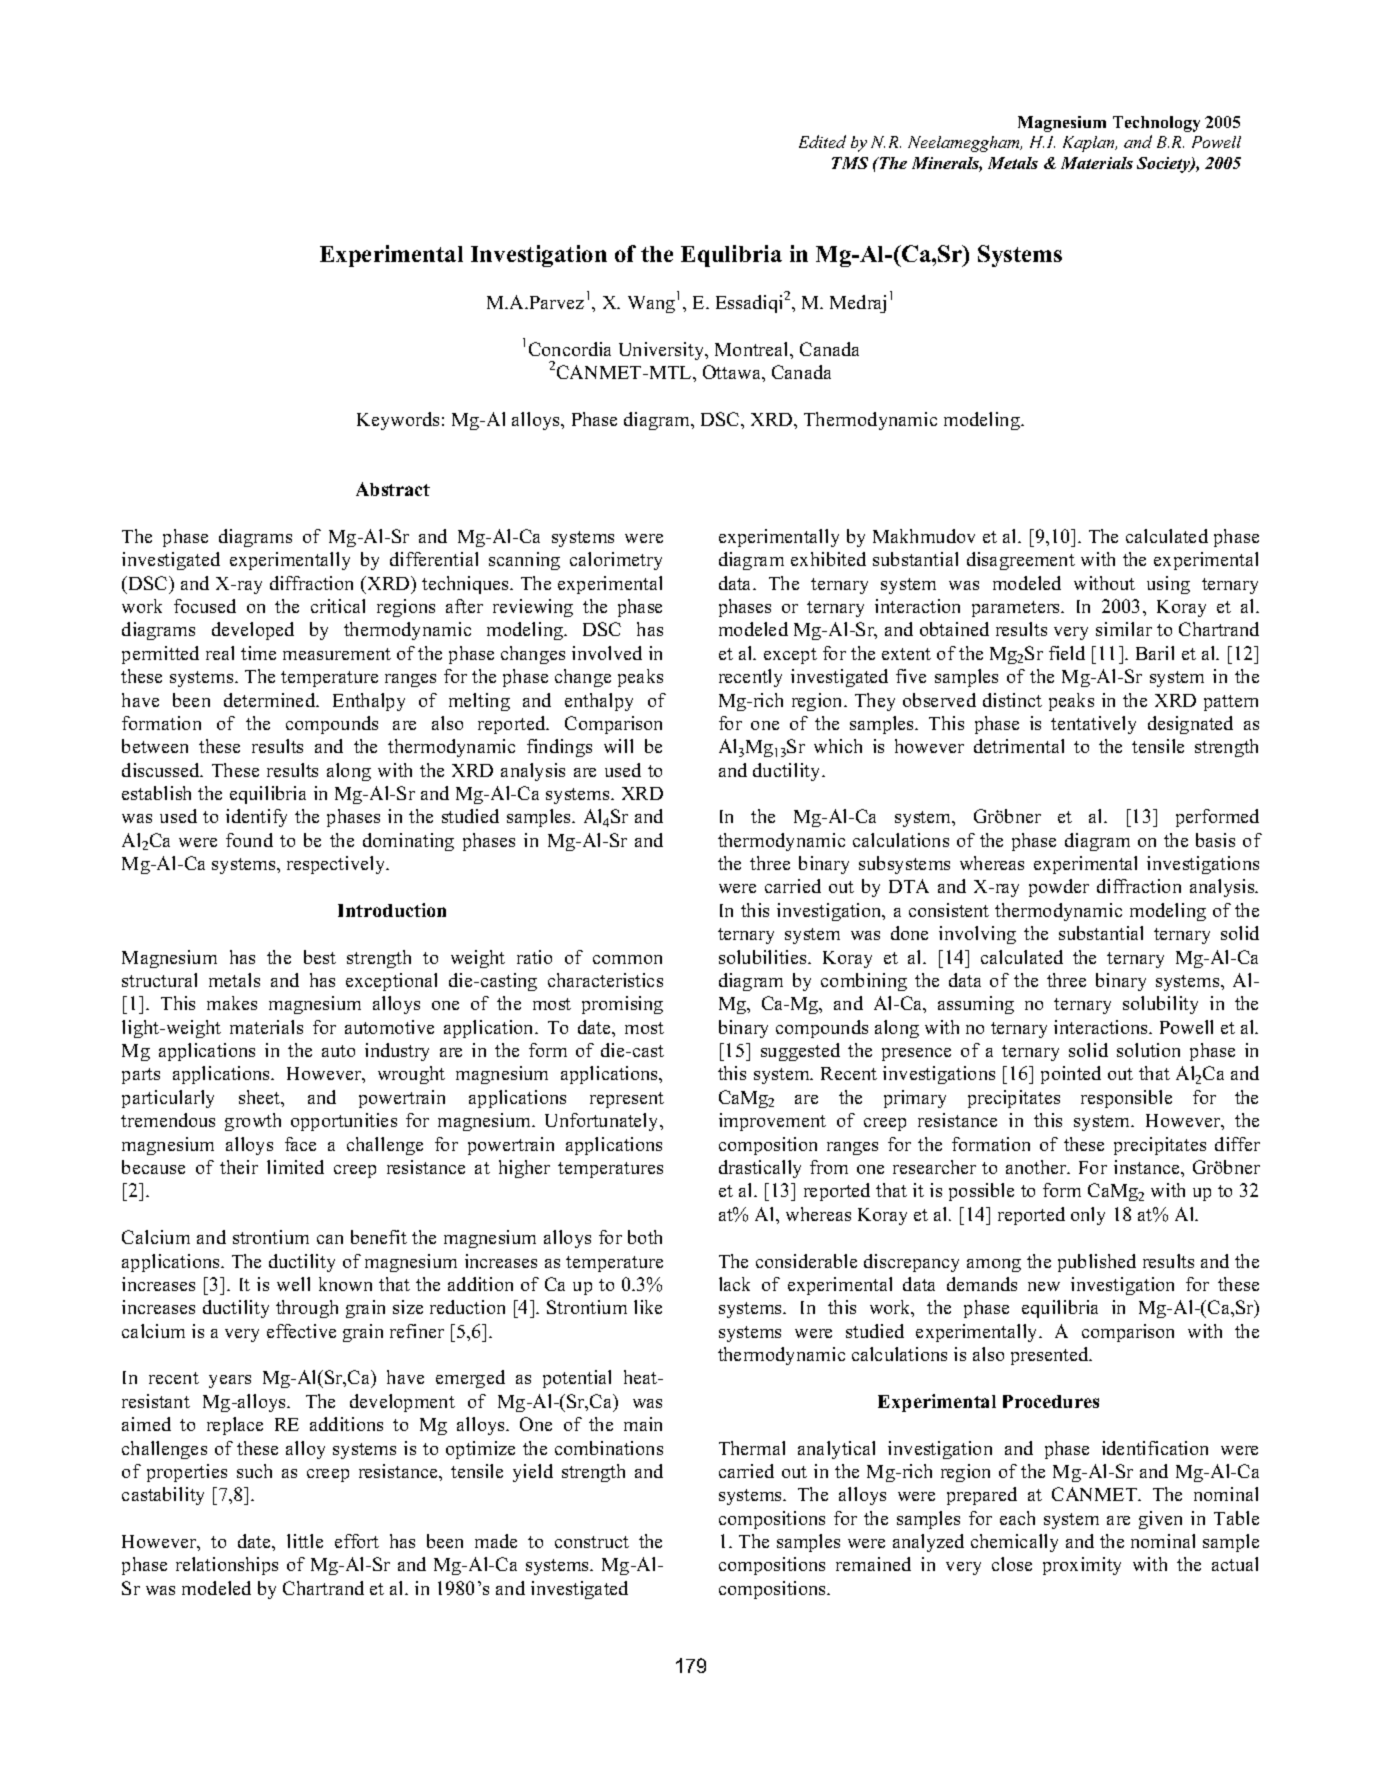 The height and width of the screenshot is (1789, 1382). What do you see at coordinates (305, 1541) in the screenshot?
I see `little` at bounding box center [305, 1541].
